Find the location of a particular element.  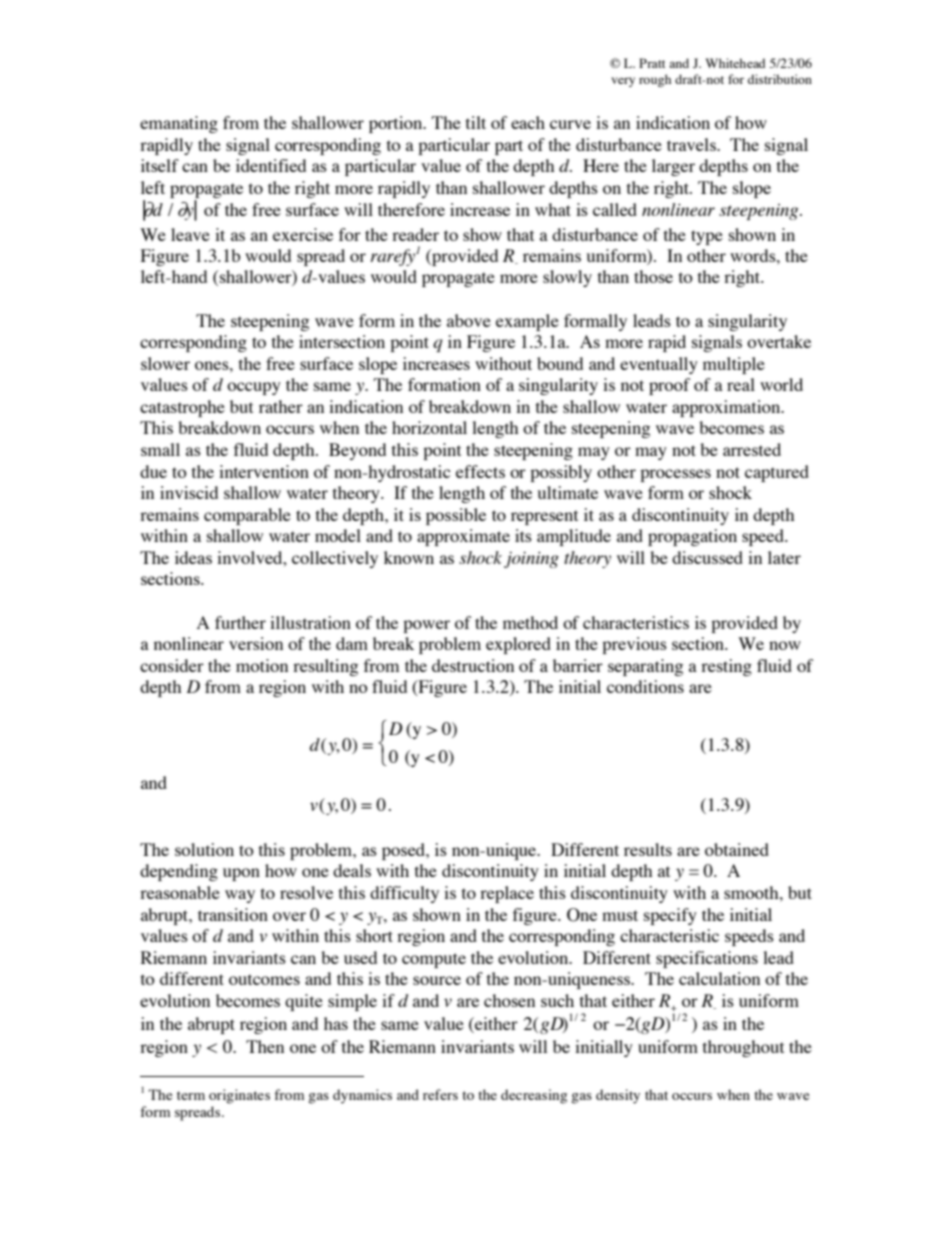

obtained is located at coordinates (737, 849).
